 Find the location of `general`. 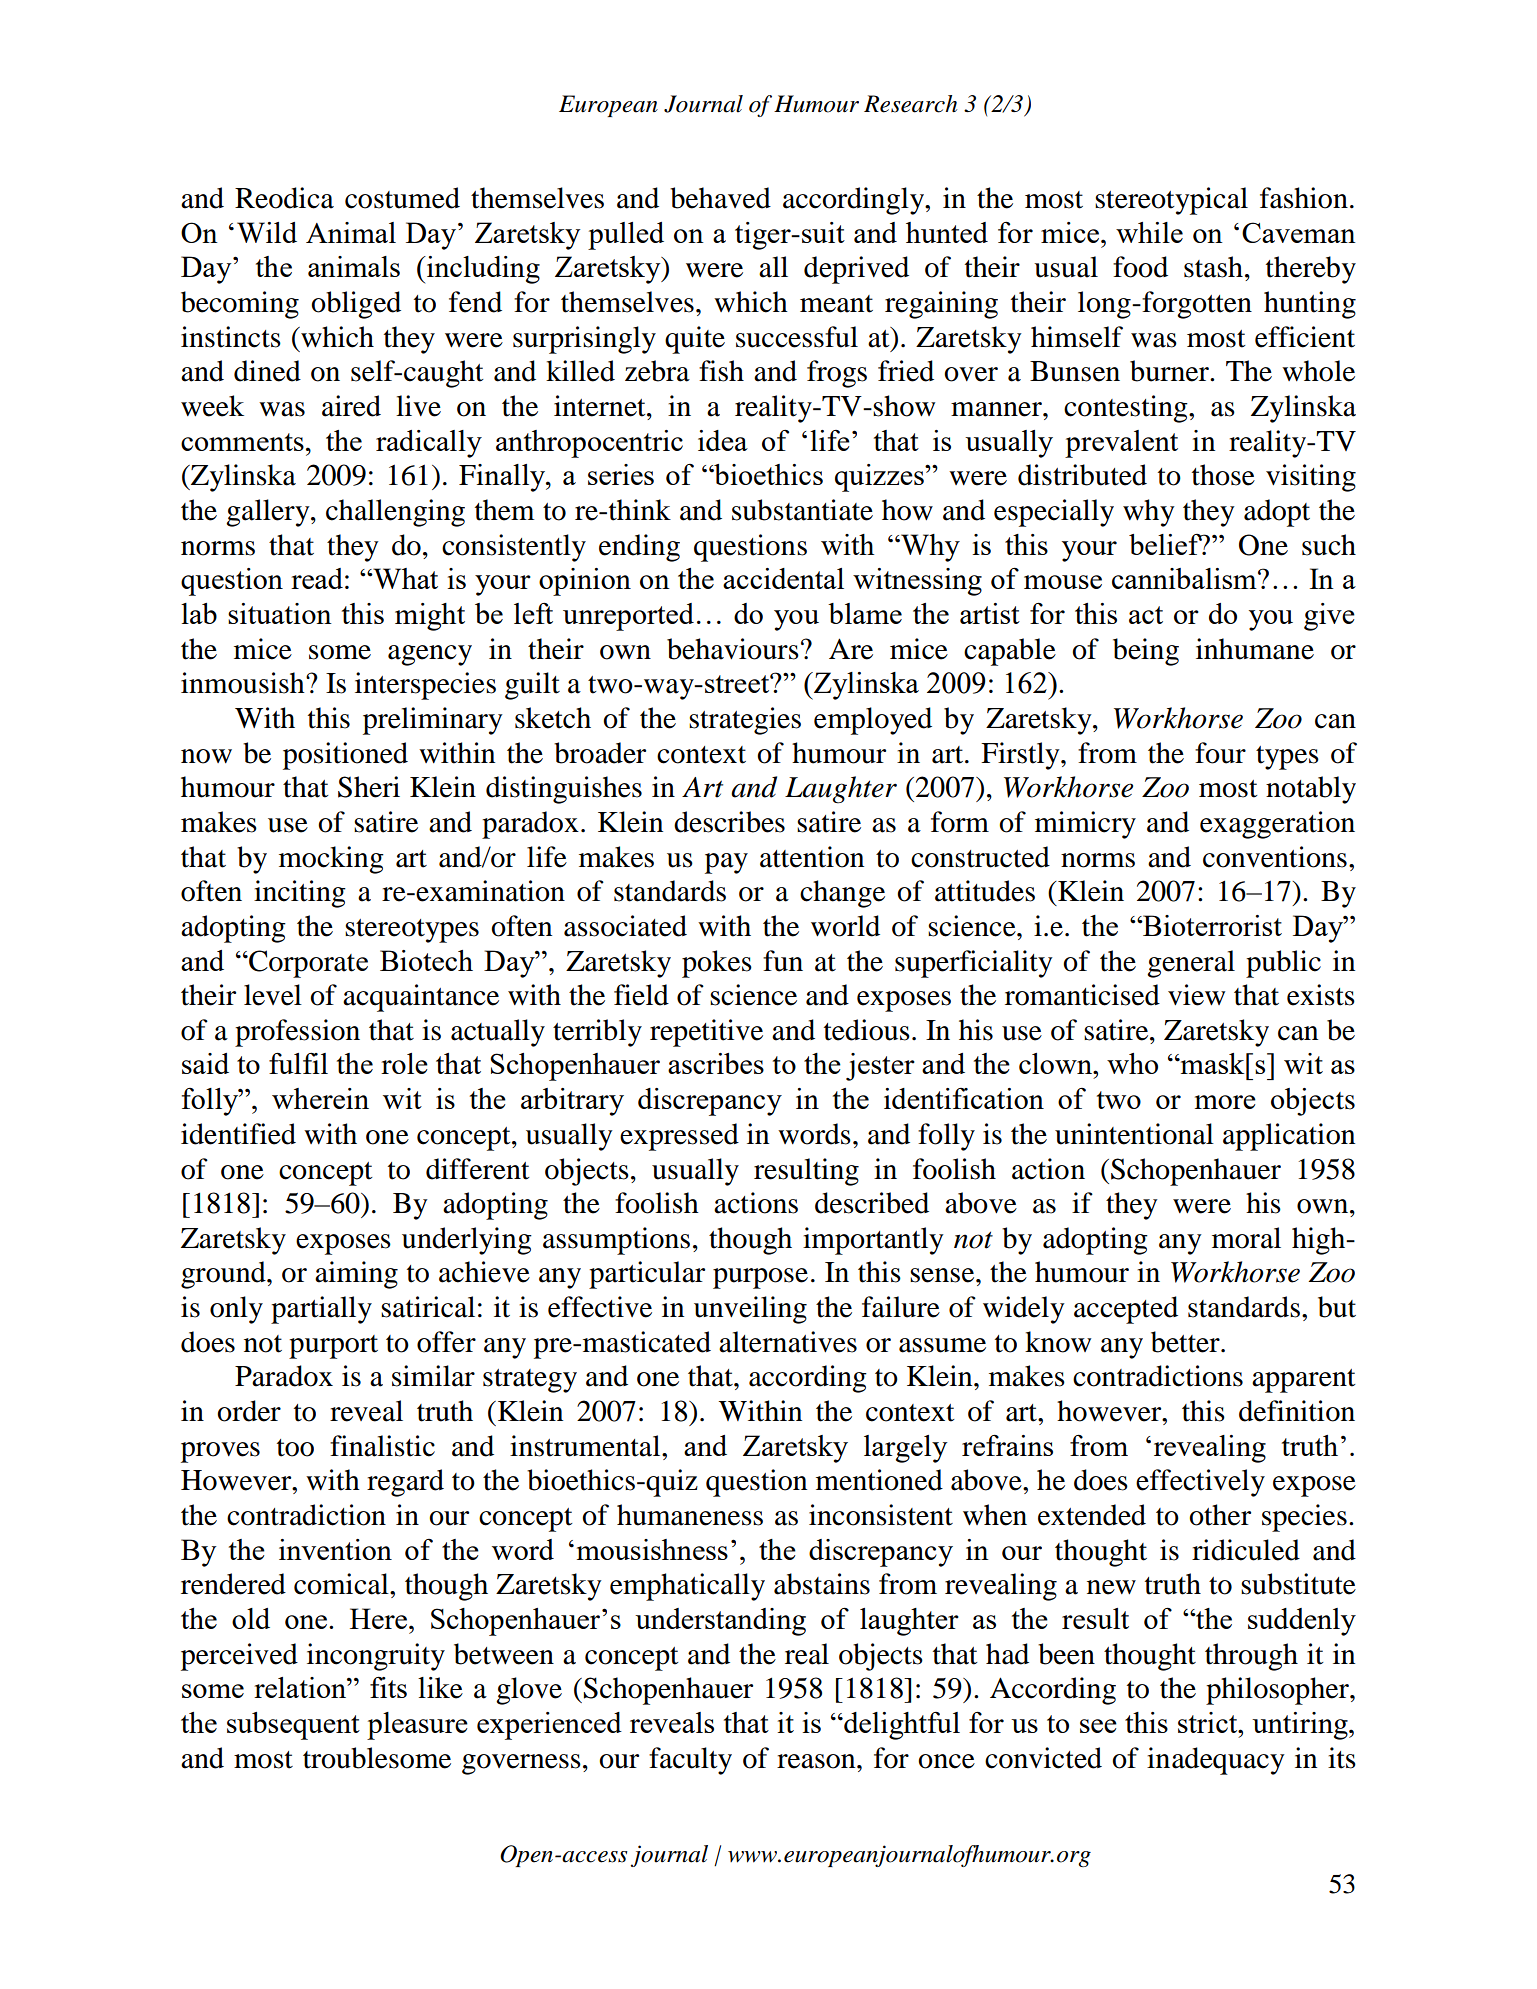

general is located at coordinates (1191, 964).
